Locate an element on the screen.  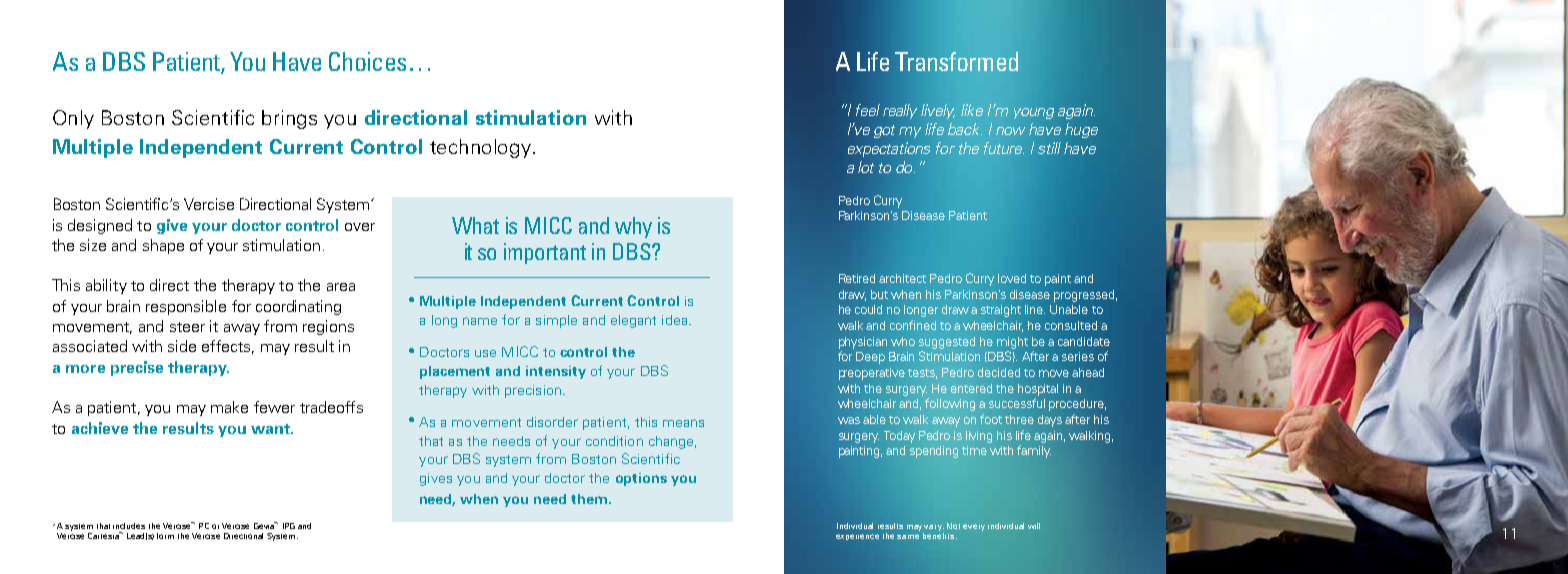
brings is located at coordinates (289, 119).
